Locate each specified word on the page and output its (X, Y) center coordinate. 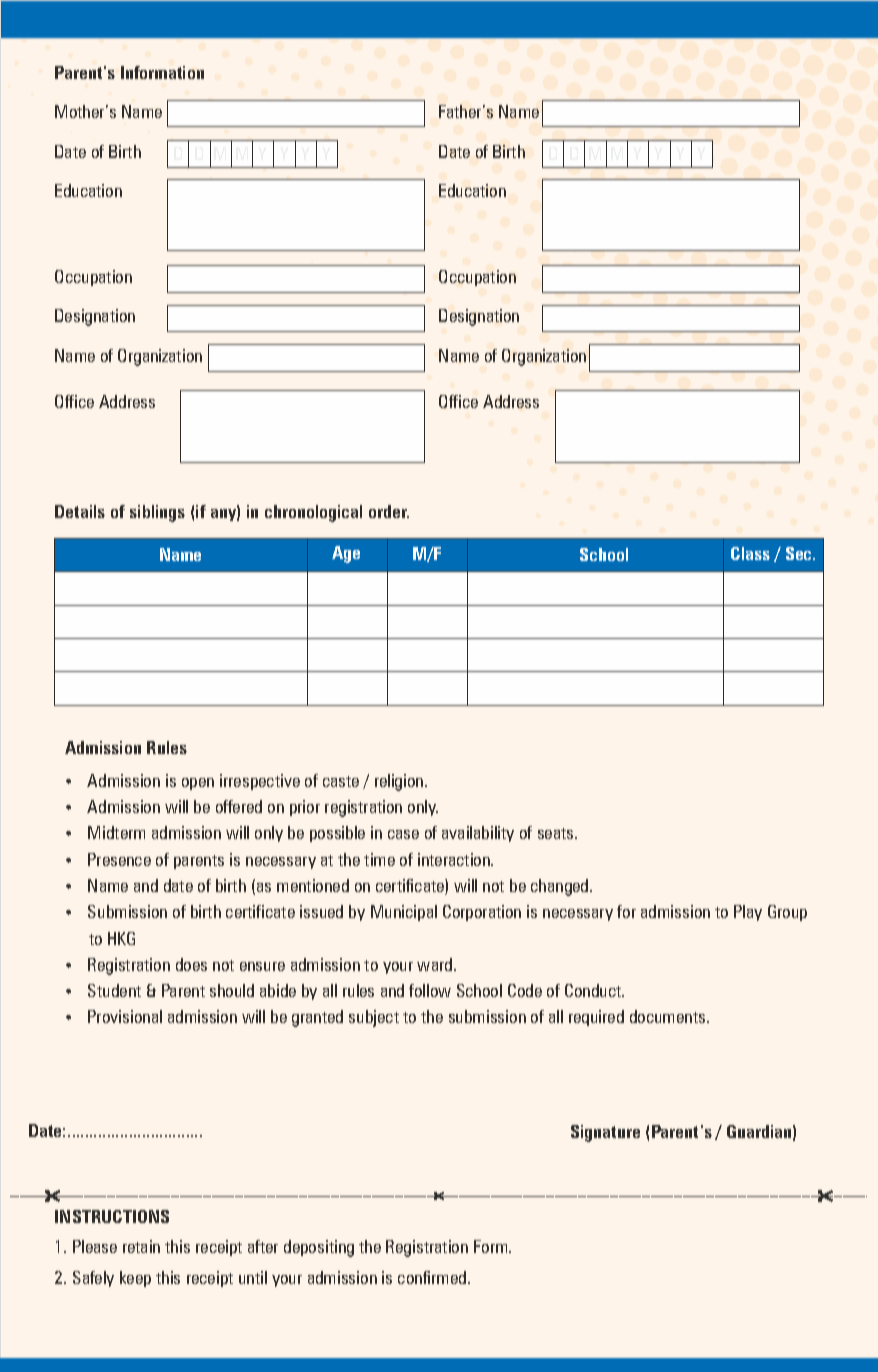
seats (557, 833)
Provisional (125, 1016)
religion (400, 782)
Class (750, 553)
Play (748, 913)
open (198, 784)
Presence (119, 859)
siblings (157, 513)
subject (374, 1018)
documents (669, 1016)
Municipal (404, 913)
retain (141, 1246)
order (389, 511)
